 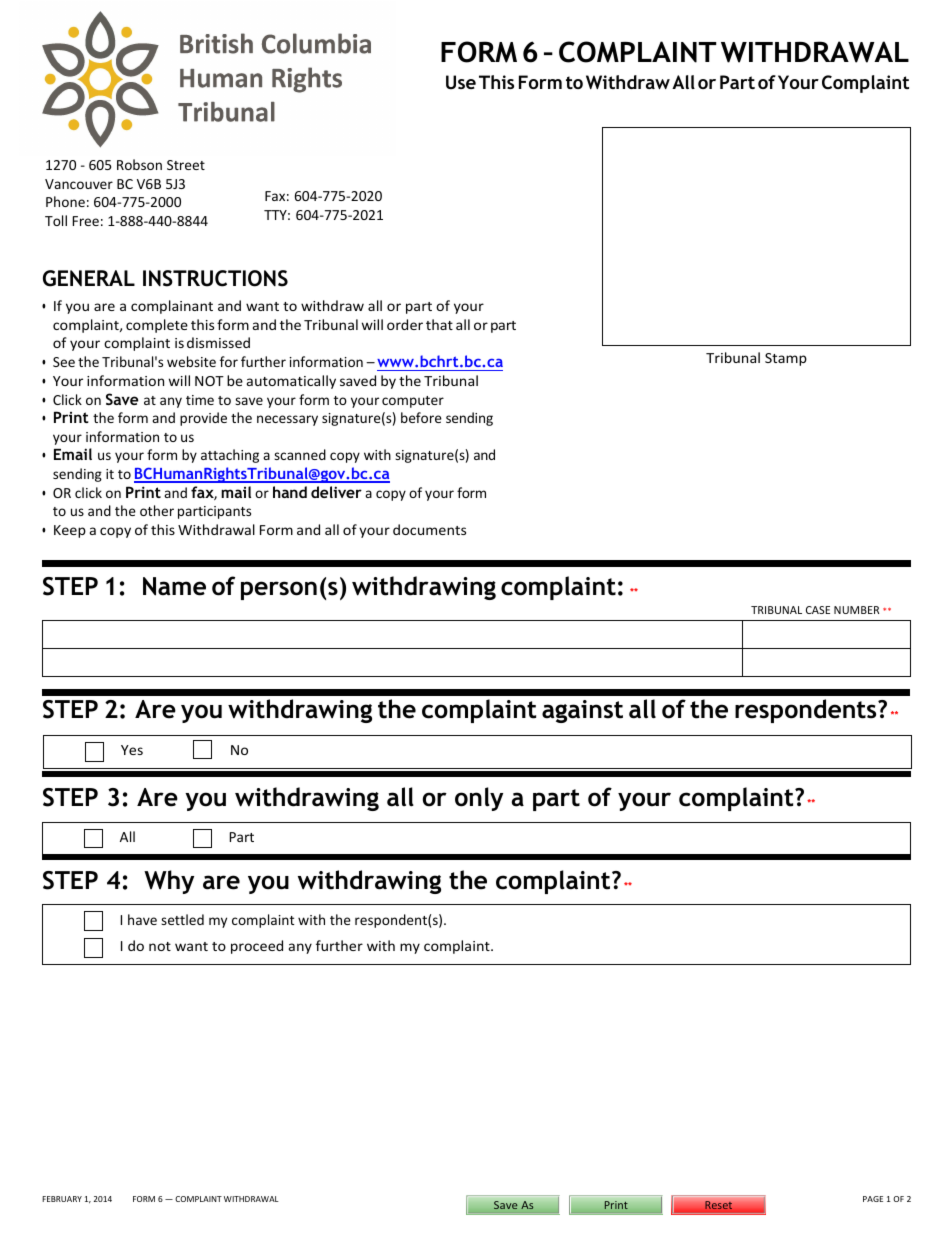 What do you see at coordinates (873, 1199) in the page?
I see `PAGE` at bounding box center [873, 1199].
